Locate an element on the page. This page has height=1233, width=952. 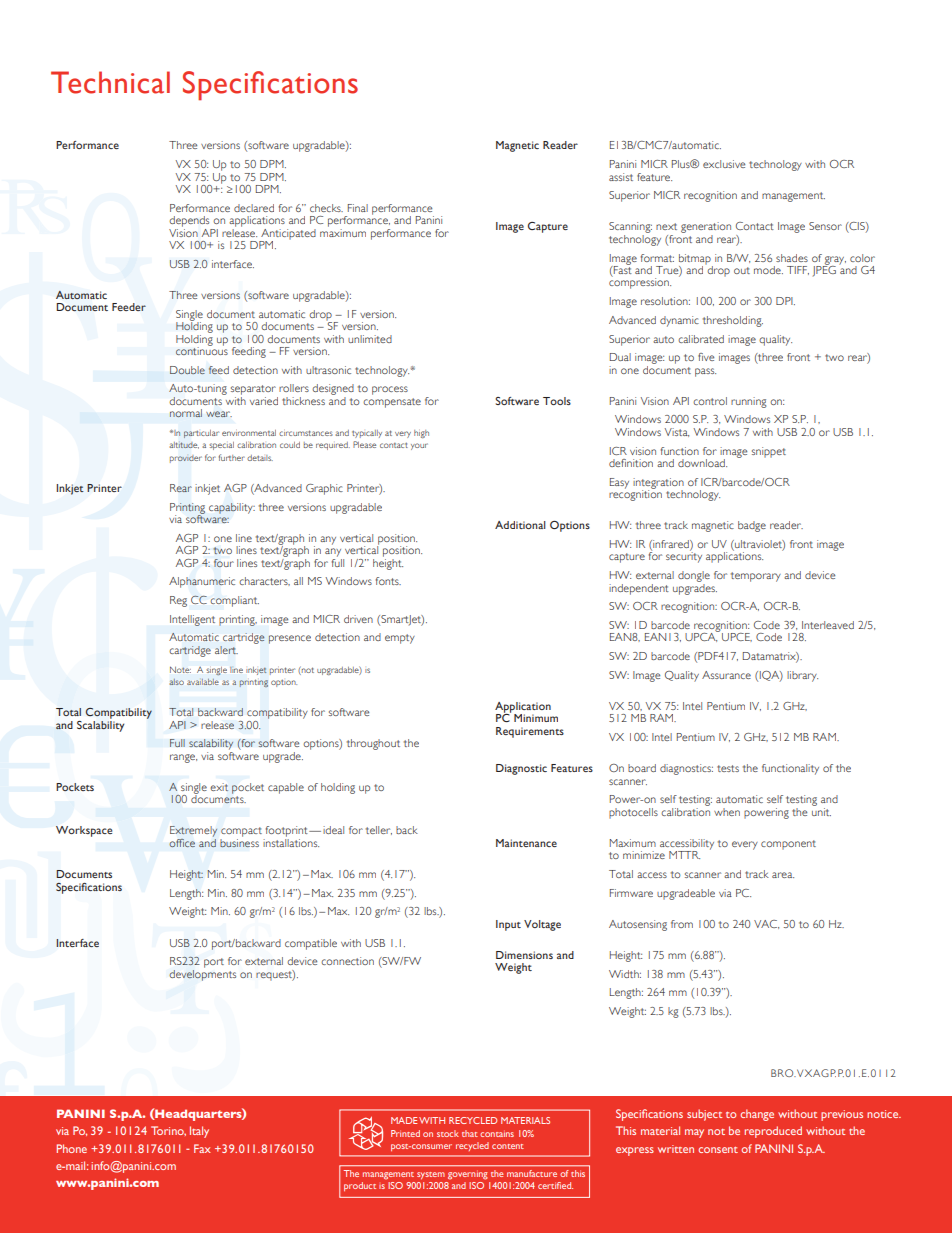
Torino is located at coordinates (168, 1131).
